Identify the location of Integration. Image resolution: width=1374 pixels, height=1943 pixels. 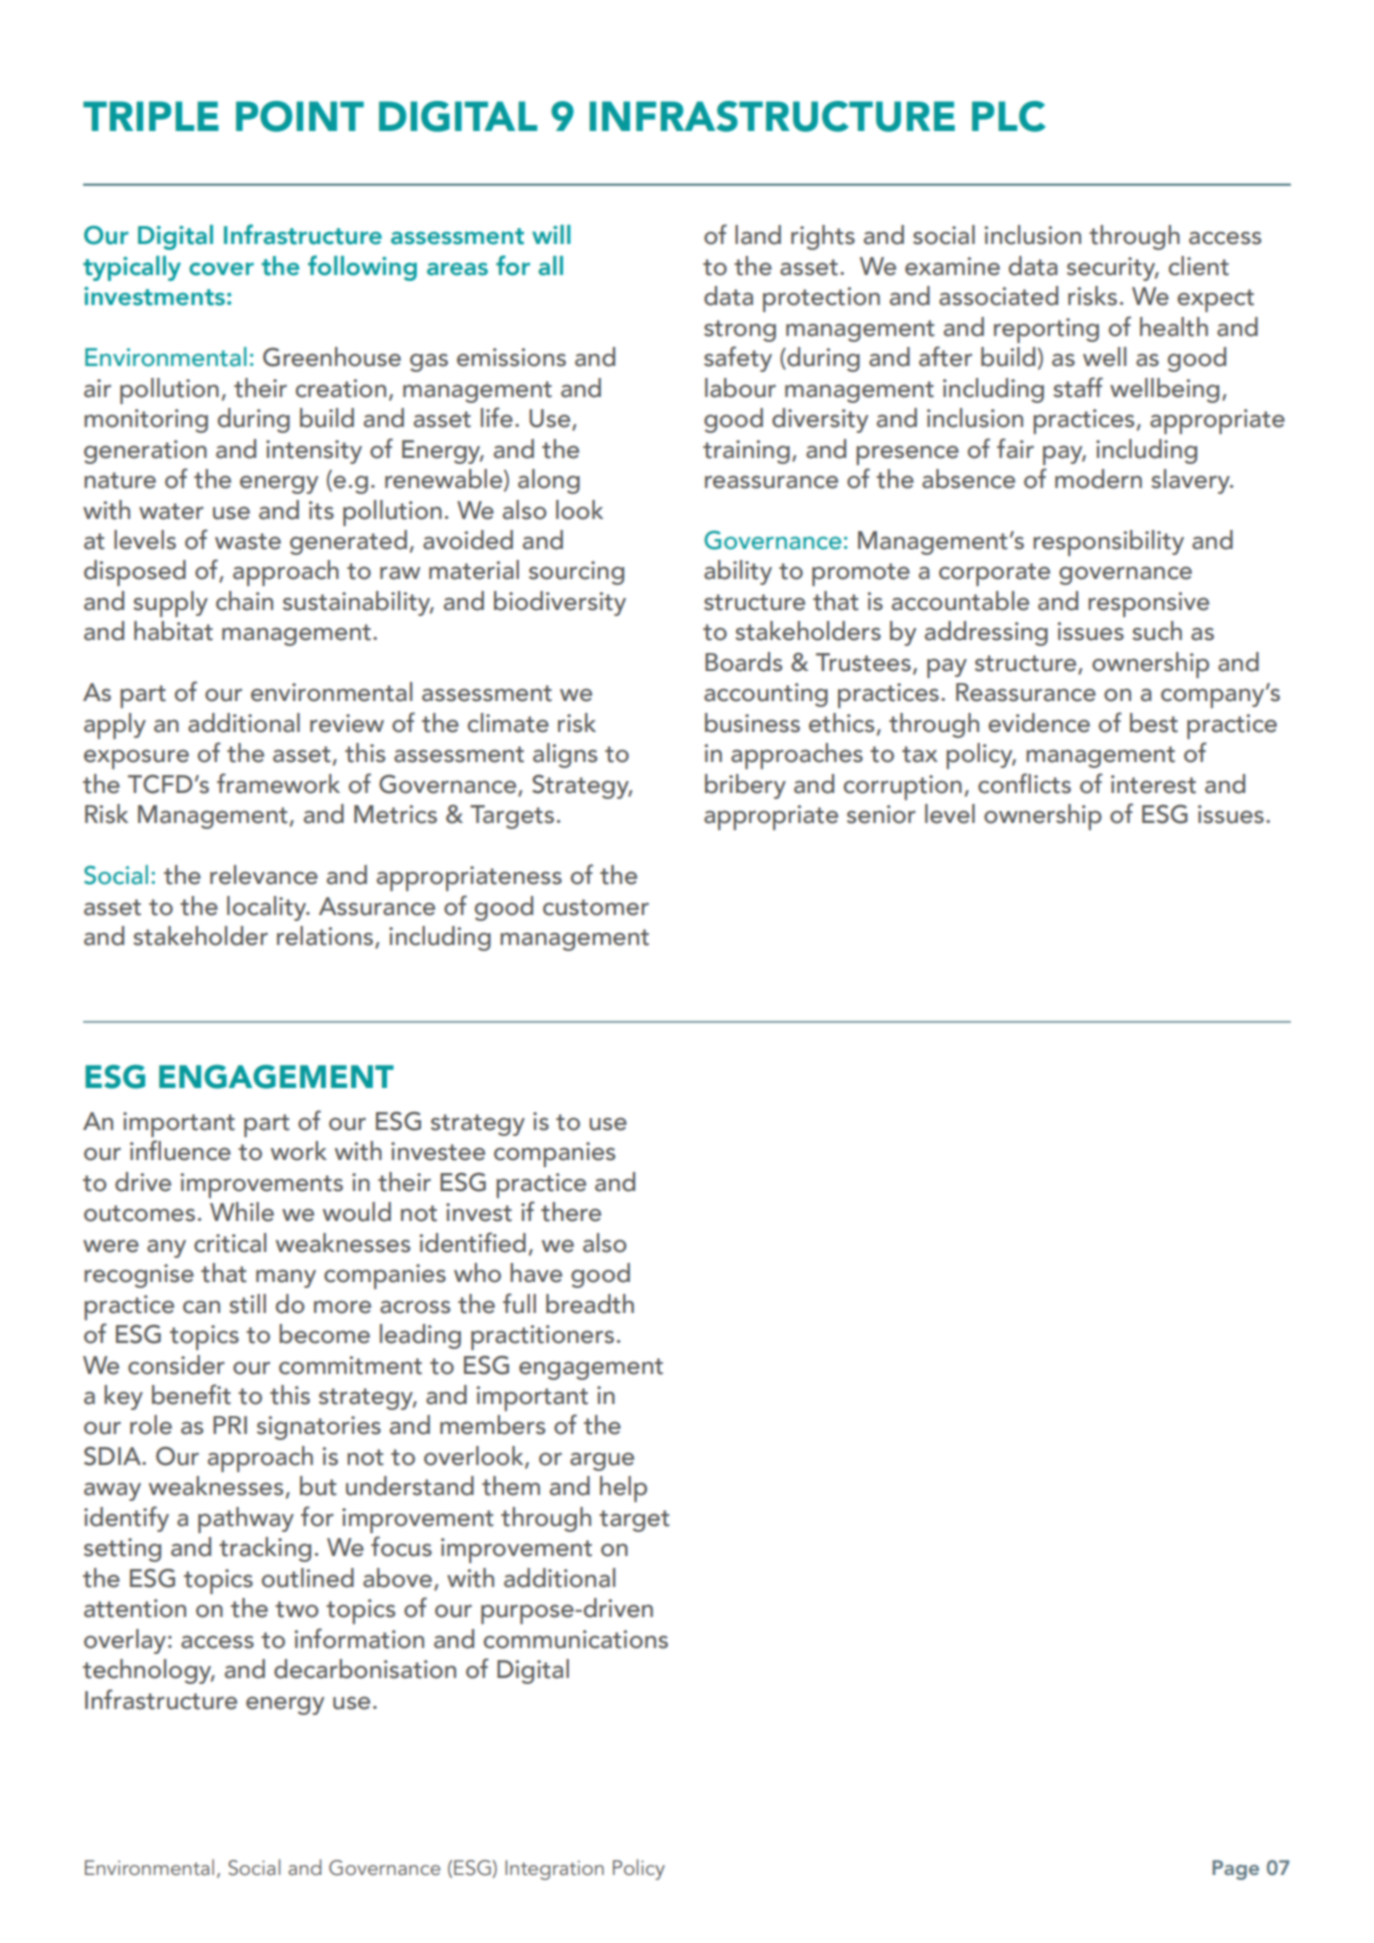
(554, 1870).
